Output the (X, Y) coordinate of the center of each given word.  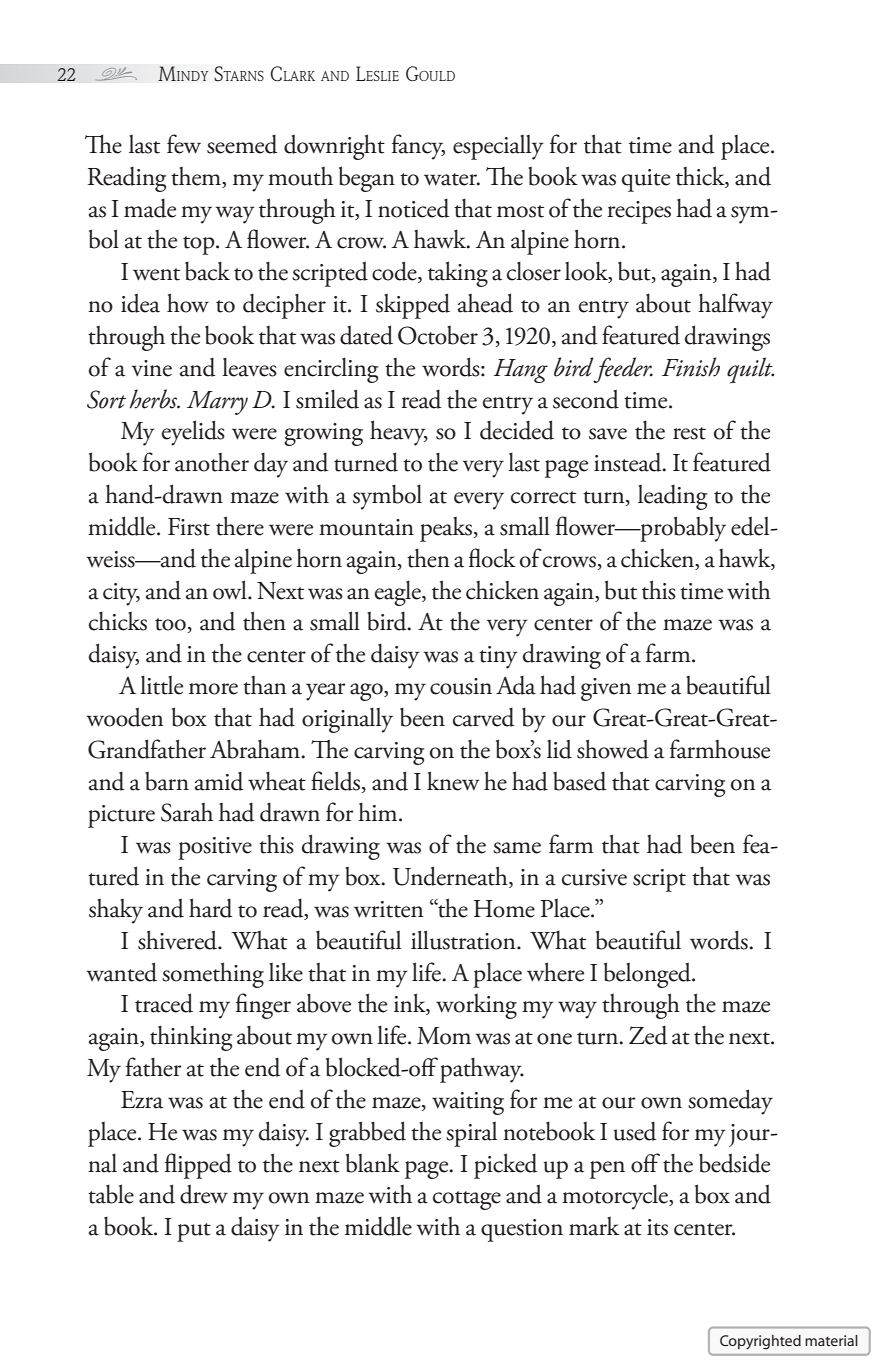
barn (167, 781)
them (197, 177)
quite (646, 180)
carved (484, 717)
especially (498, 147)
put (194, 1232)
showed (613, 749)
